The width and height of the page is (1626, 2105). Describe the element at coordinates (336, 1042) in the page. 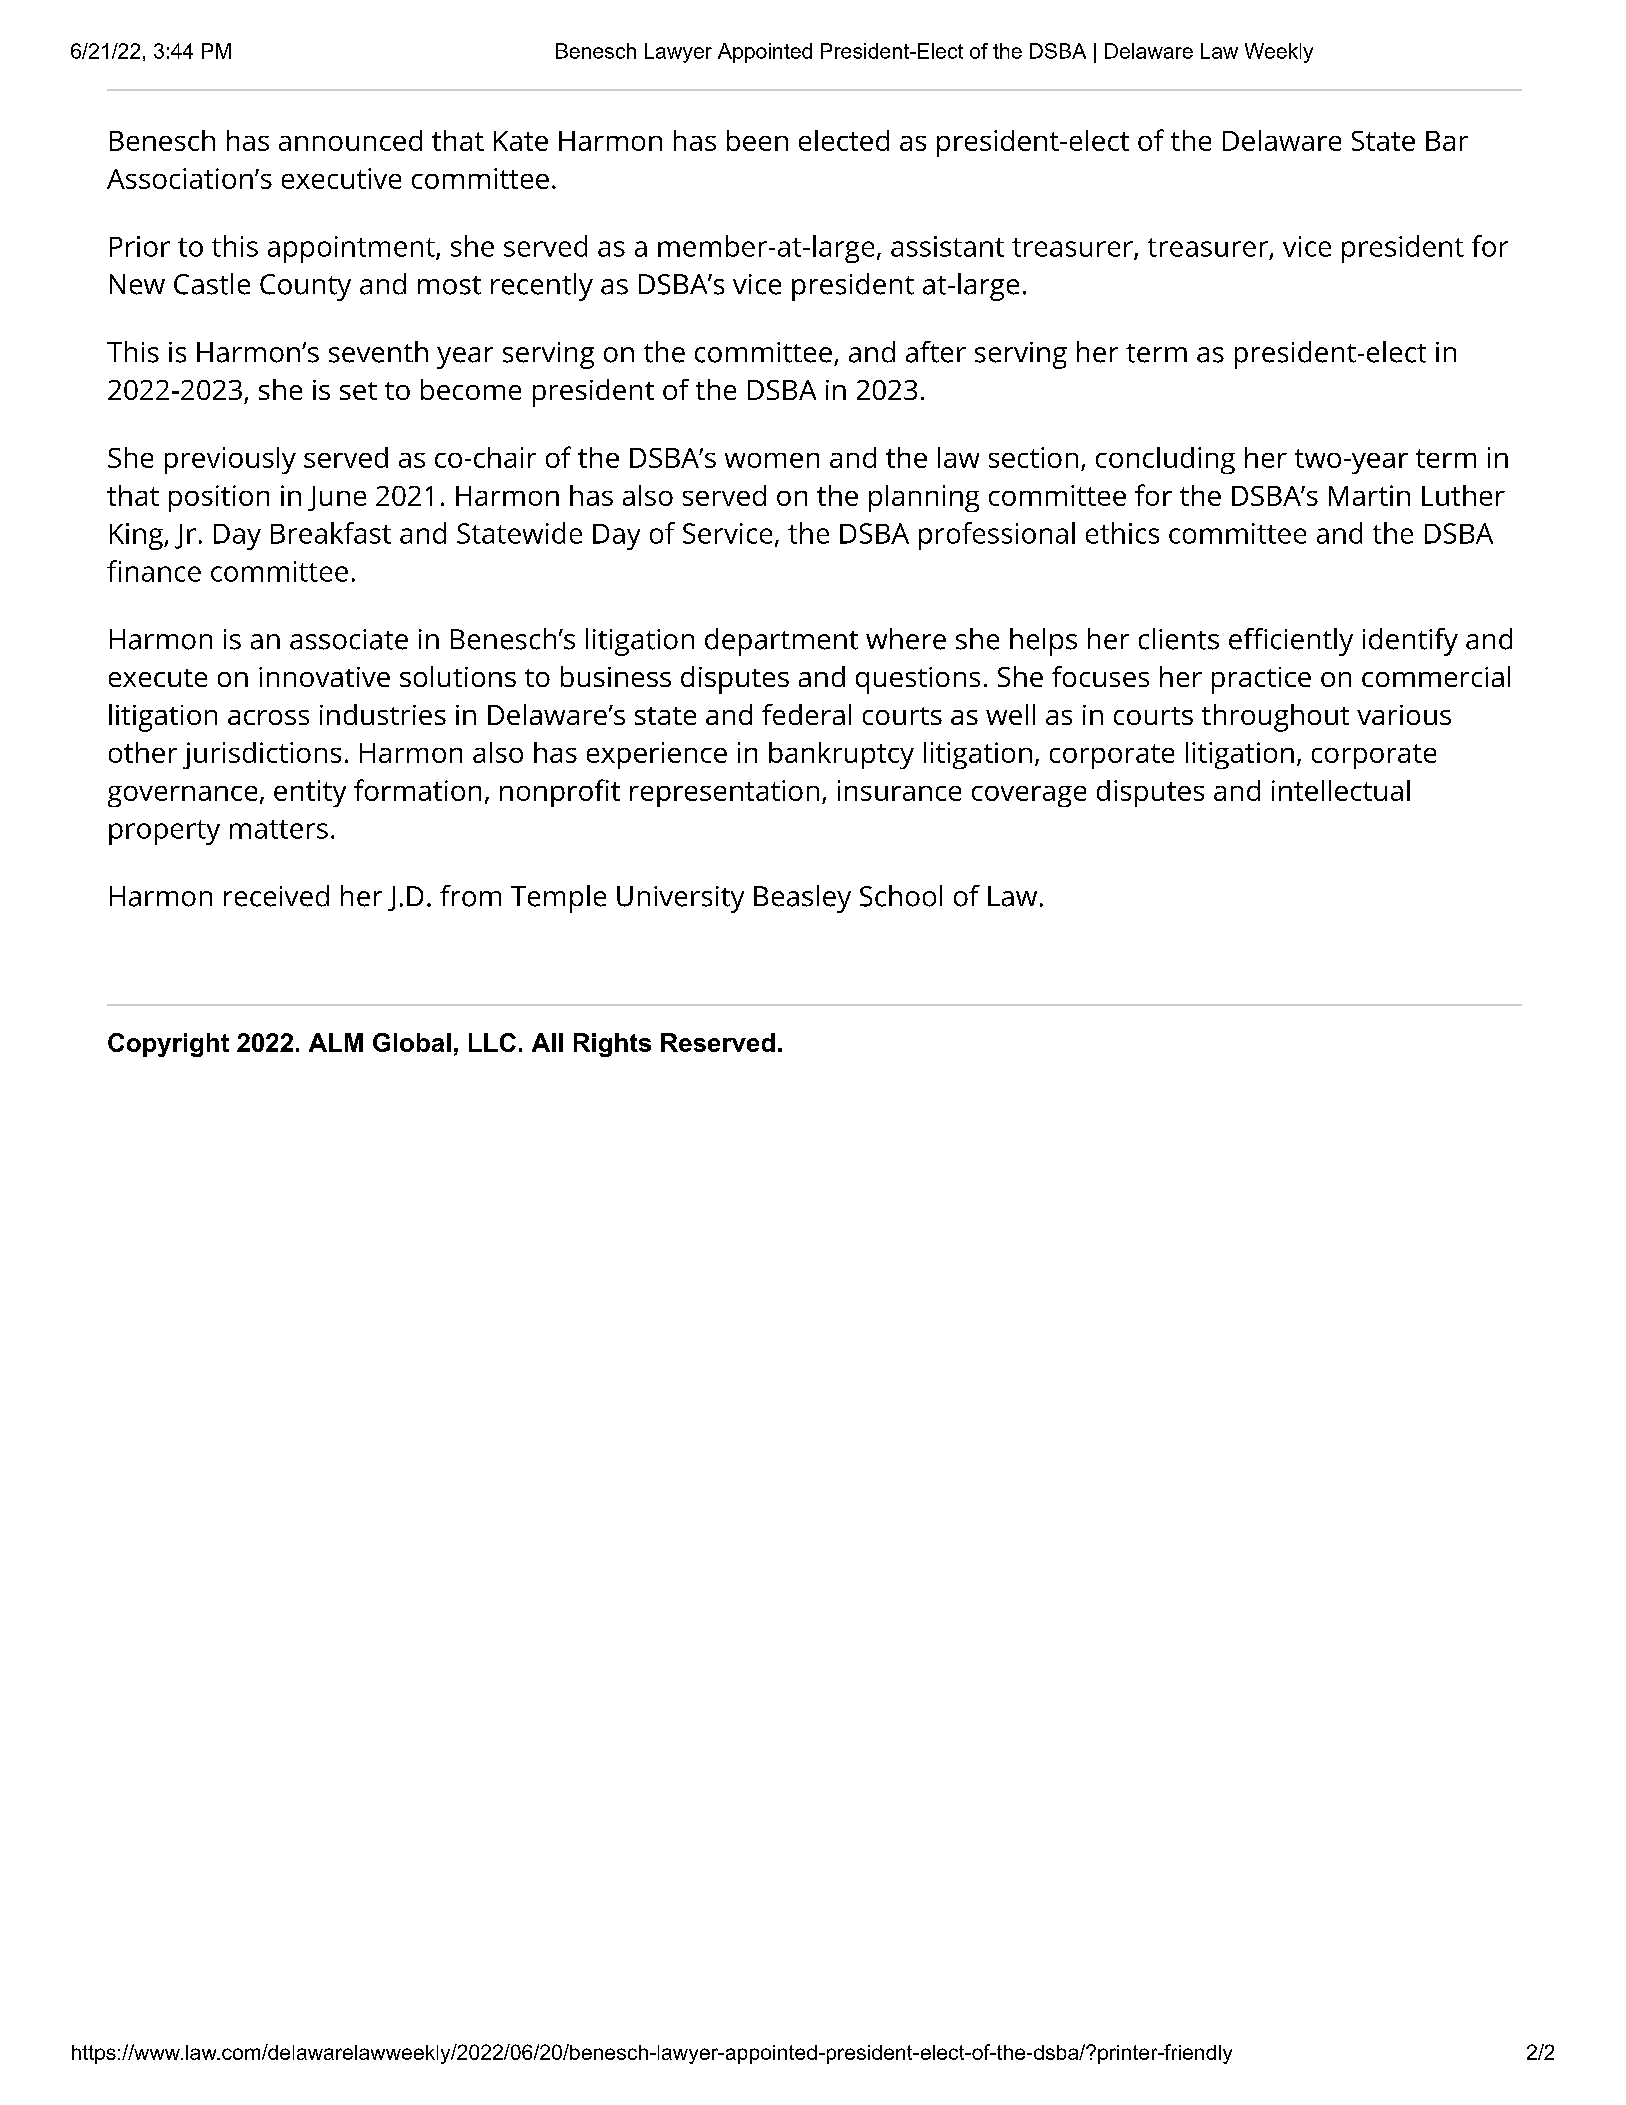

I see `ALM` at that location.
